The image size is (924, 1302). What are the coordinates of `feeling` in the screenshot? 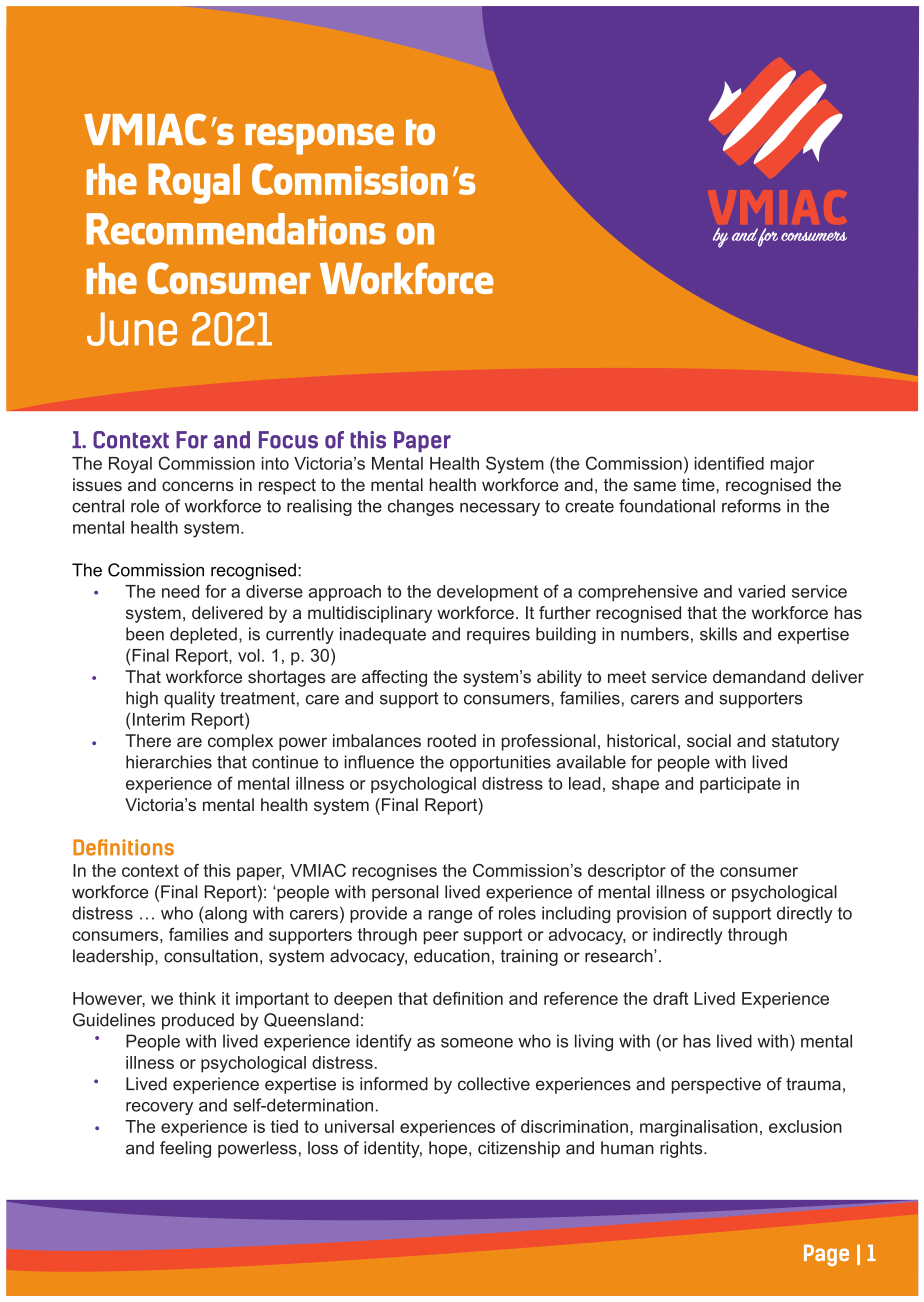 It's located at (185, 1149).
